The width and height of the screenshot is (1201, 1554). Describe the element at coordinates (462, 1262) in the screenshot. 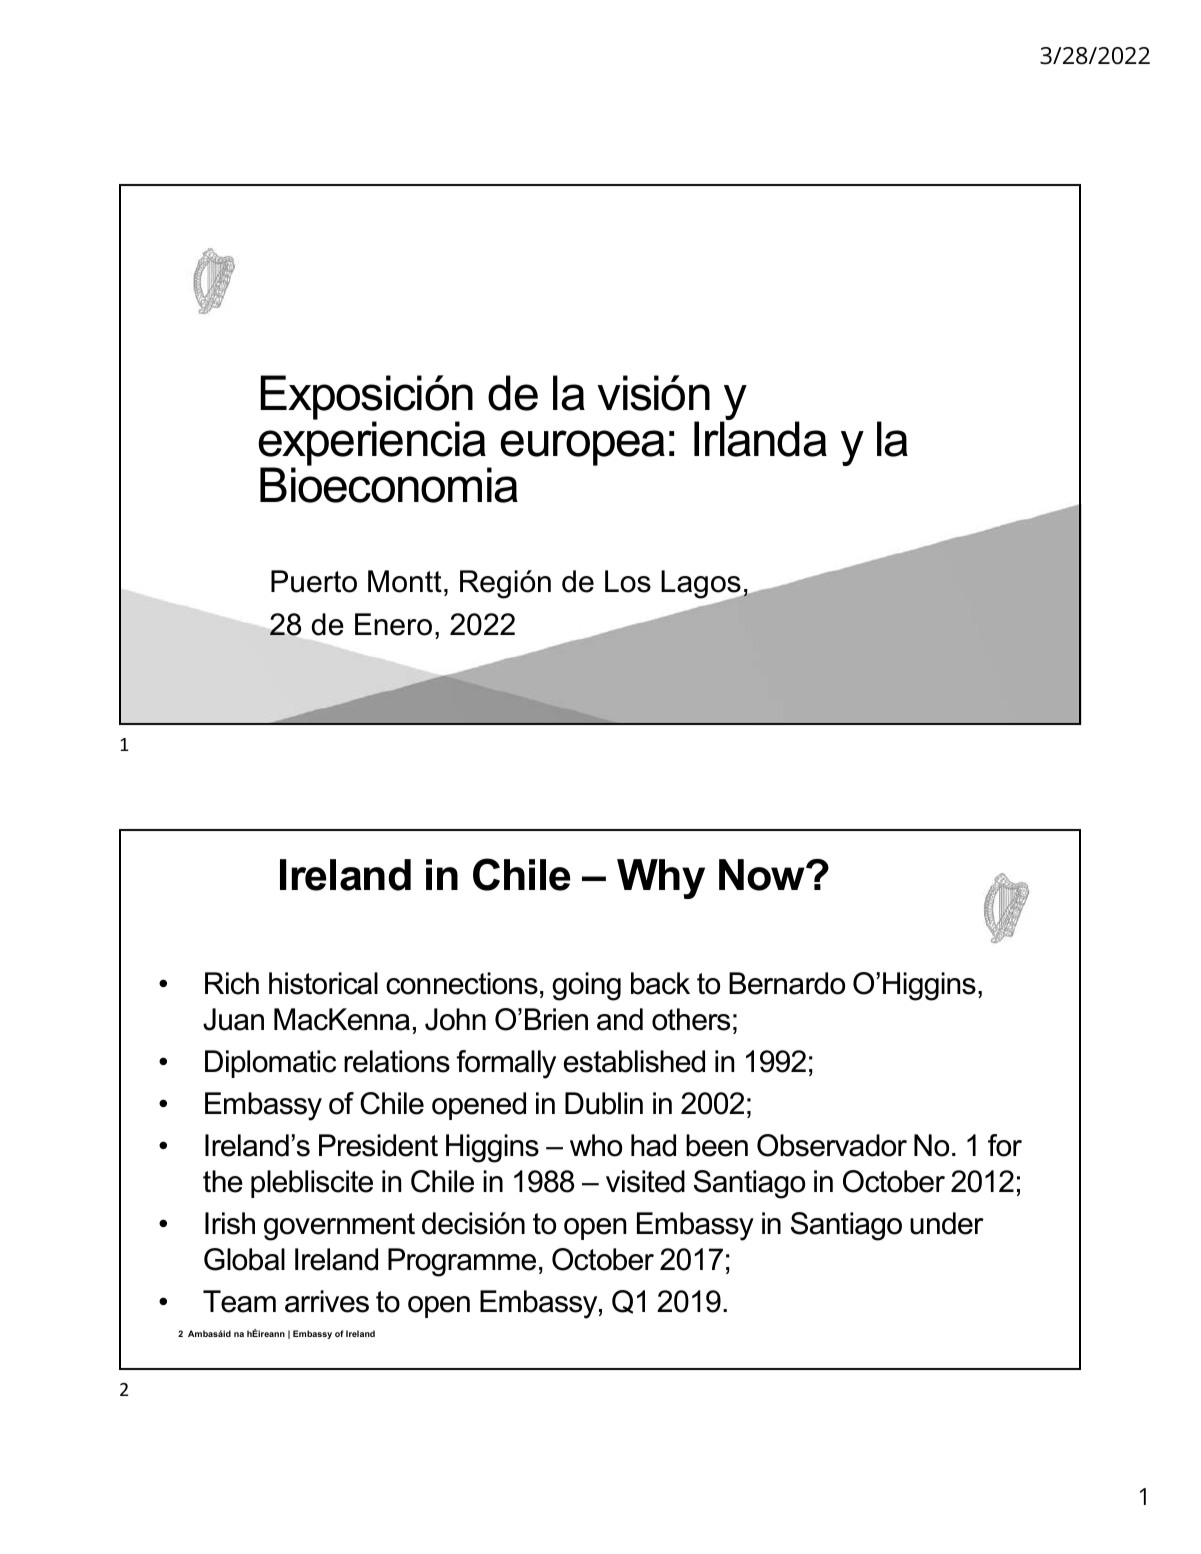

I see `Programme` at that location.
